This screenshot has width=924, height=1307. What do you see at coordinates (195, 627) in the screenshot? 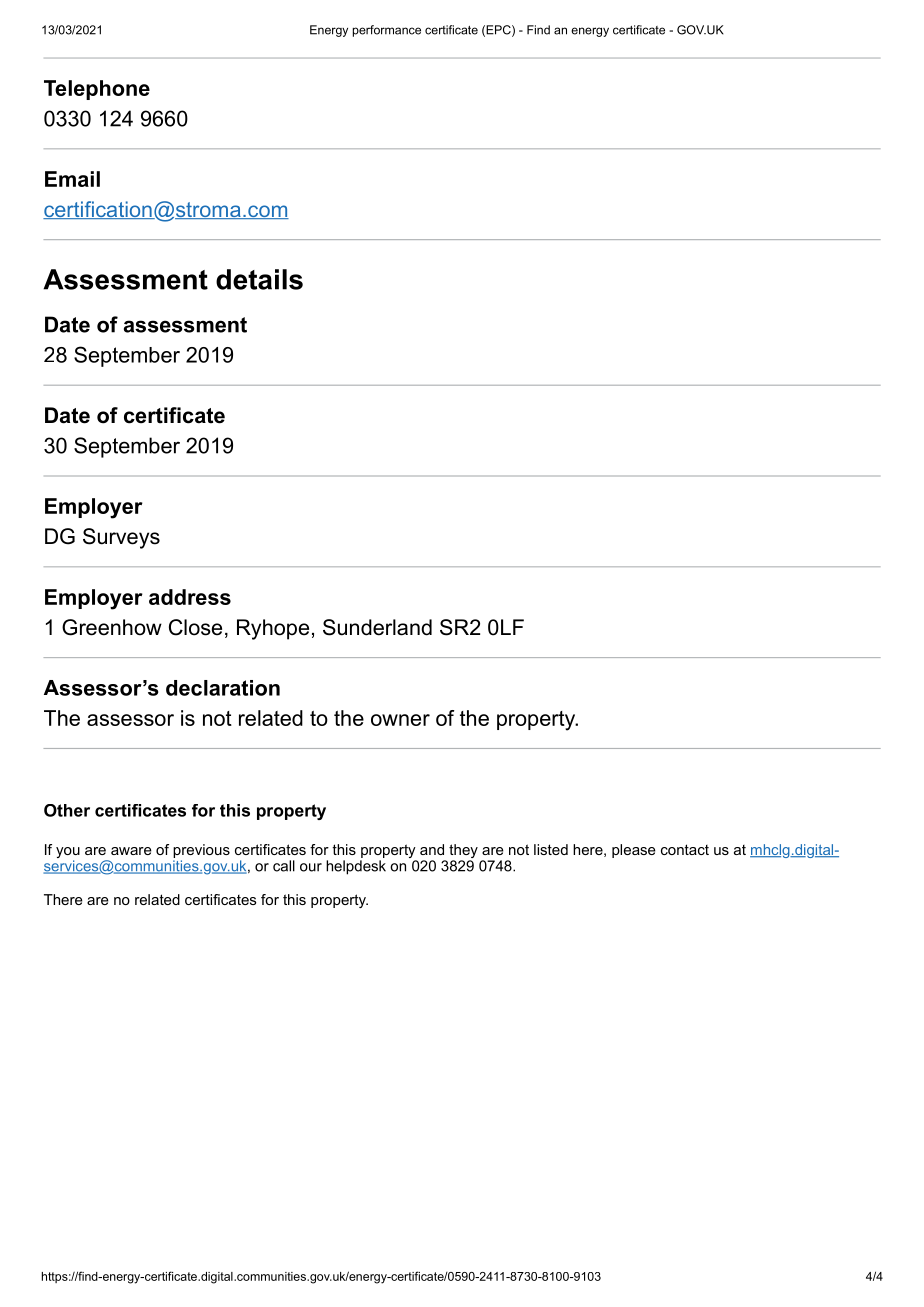
I see `Close` at bounding box center [195, 627].
